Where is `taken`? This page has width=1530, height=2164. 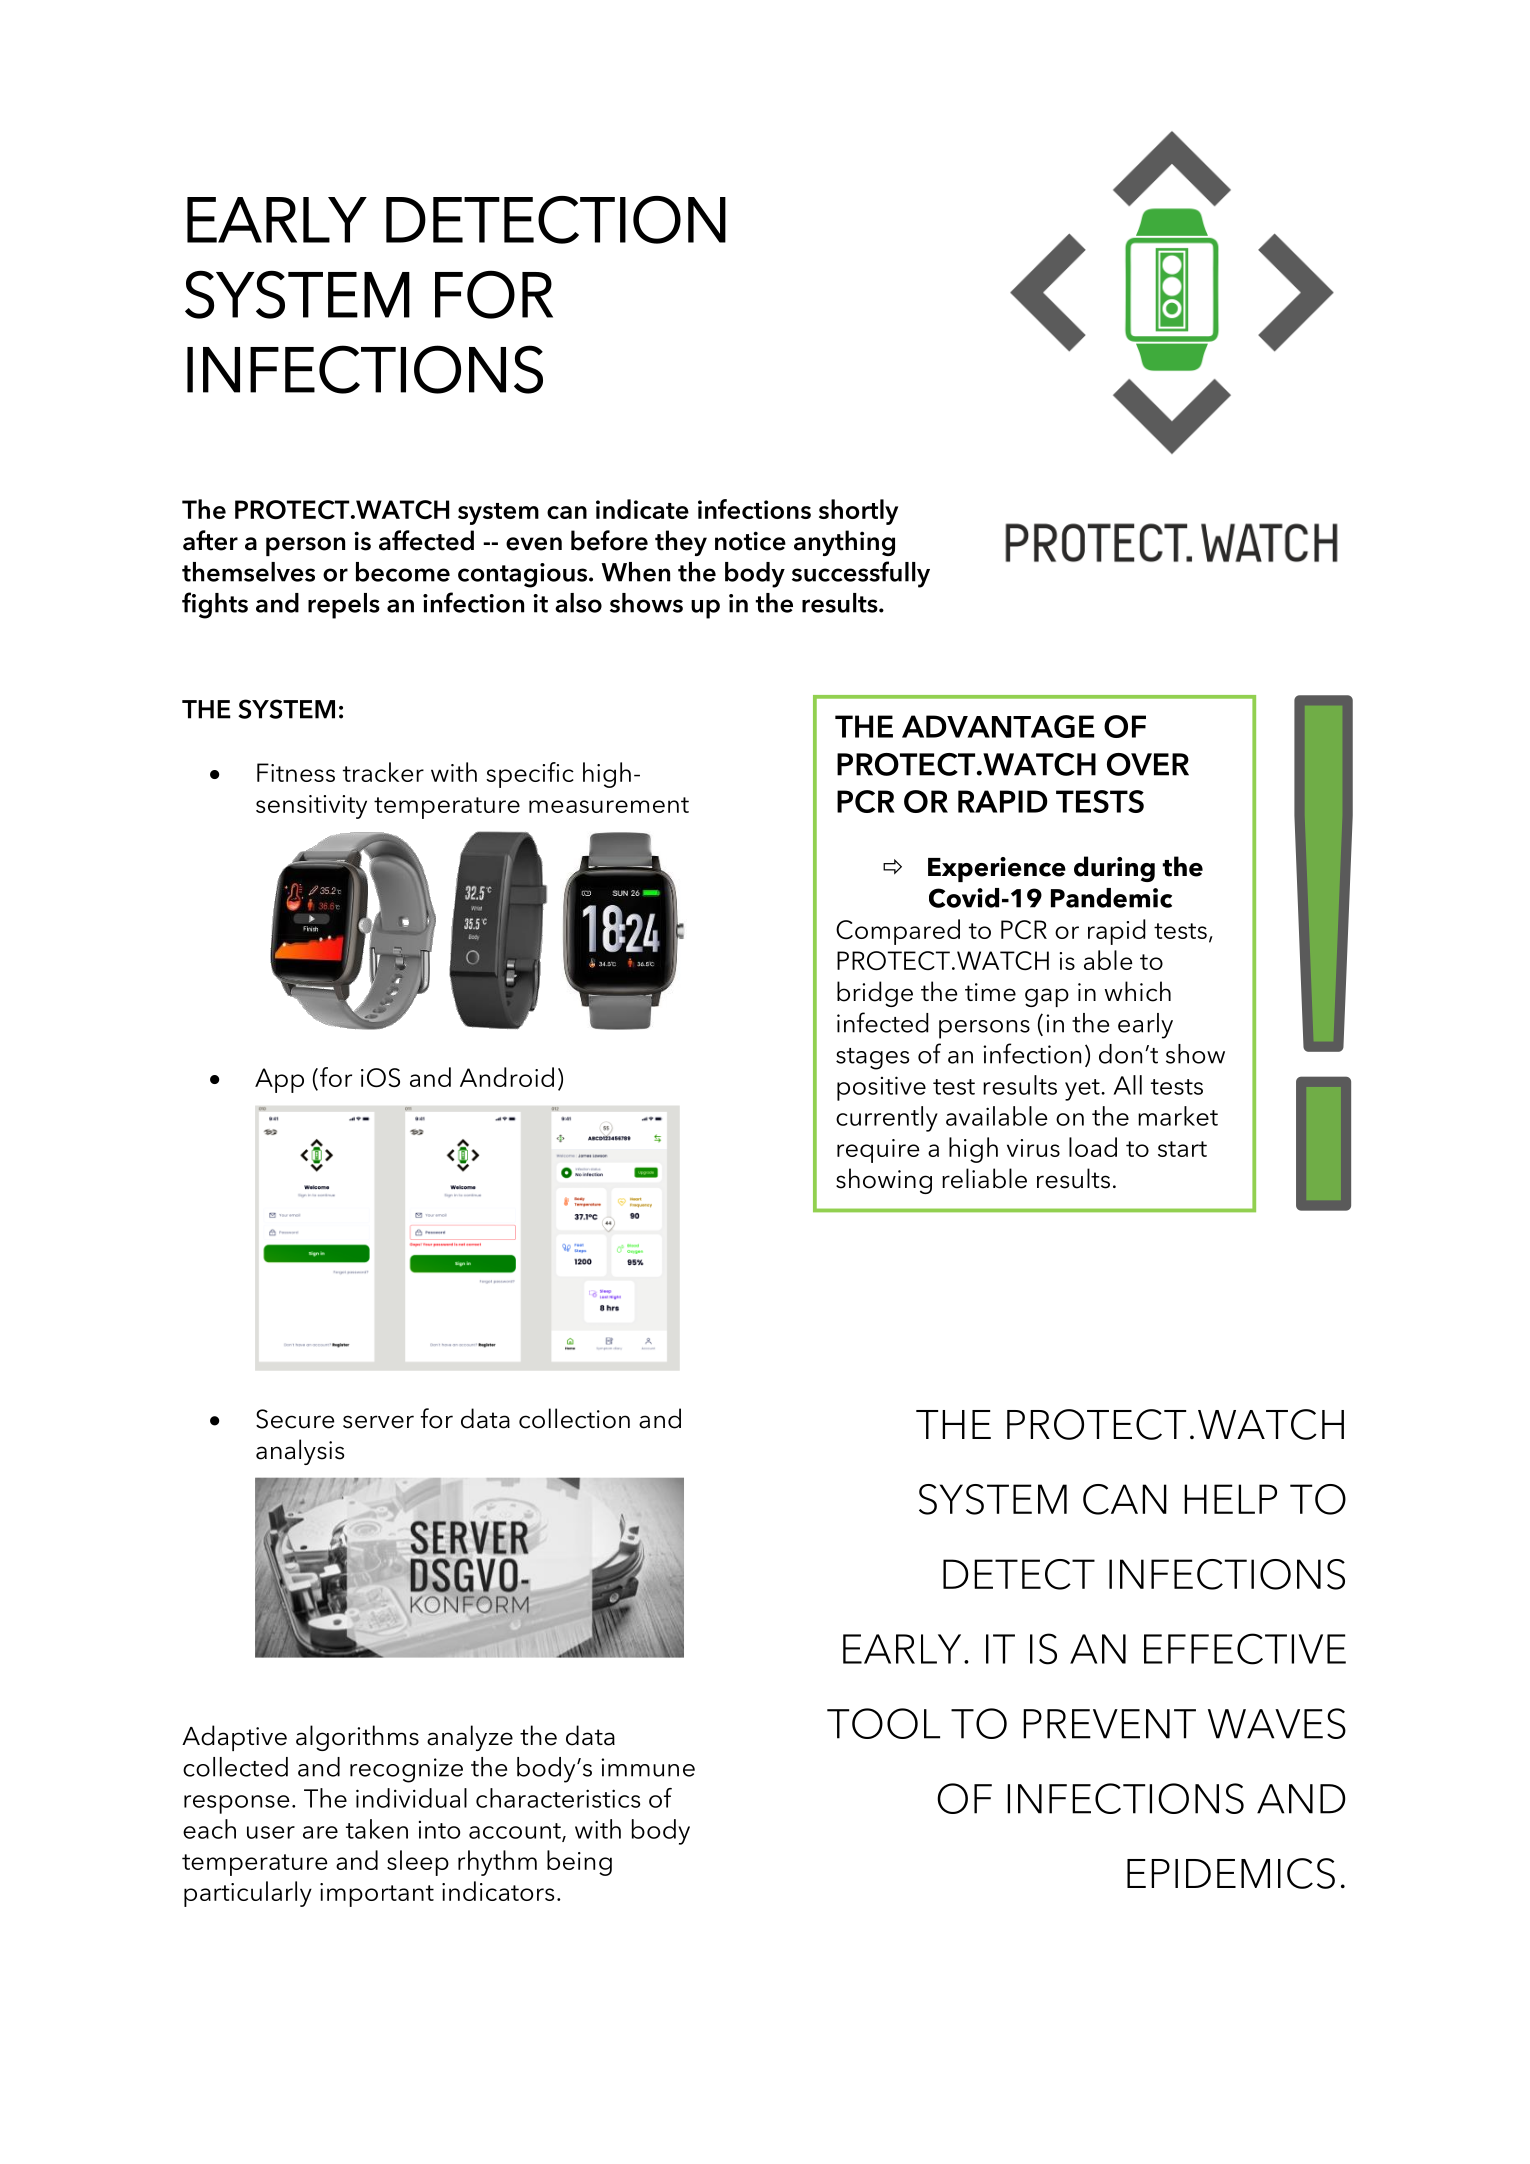
taken is located at coordinates (377, 1829).
